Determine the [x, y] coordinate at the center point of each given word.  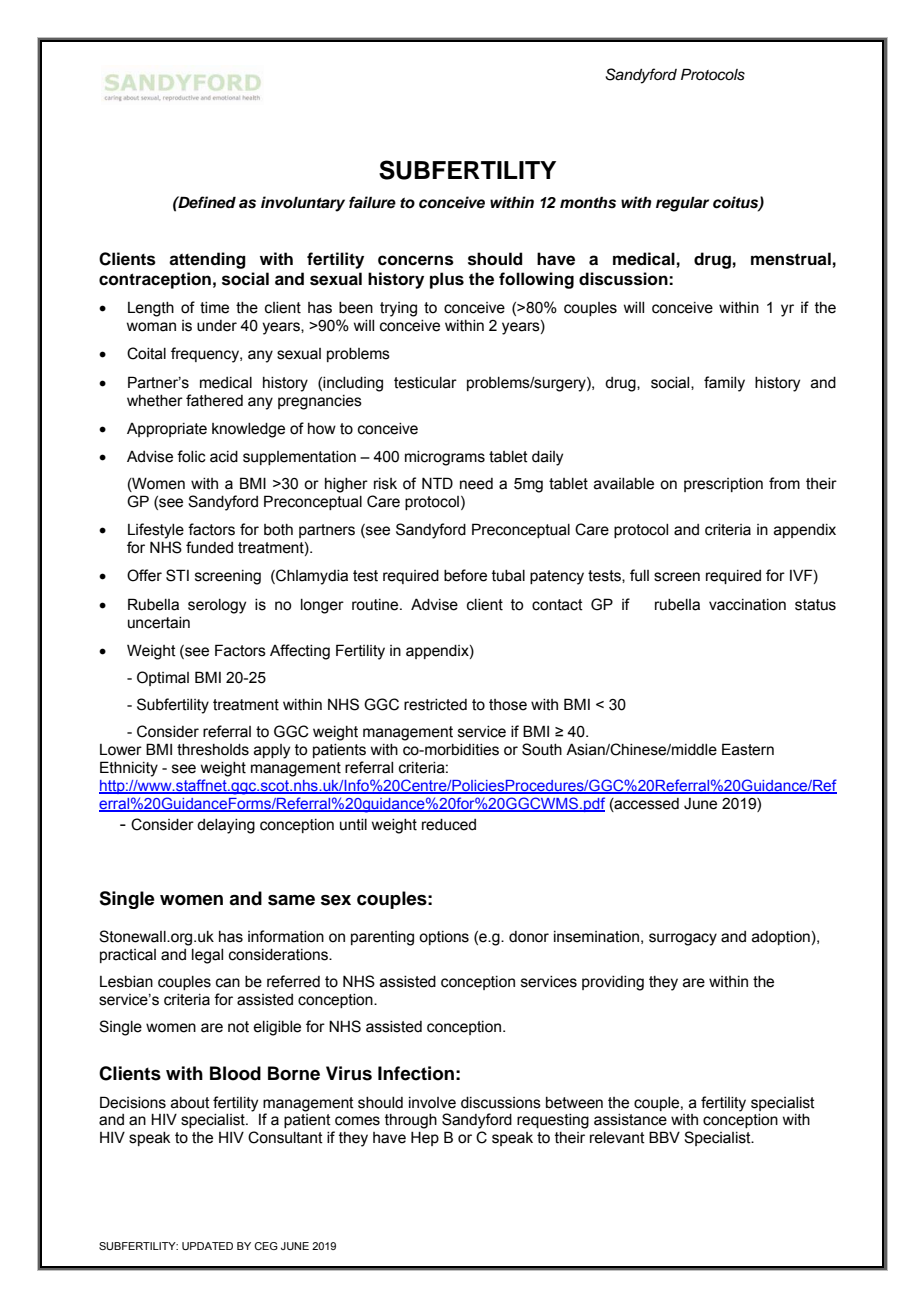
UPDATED [207, 1246]
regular [682, 204]
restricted [435, 705]
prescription [723, 485]
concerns [416, 260]
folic [191, 456]
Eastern [748, 749]
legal [207, 956]
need [476, 484]
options [444, 938]
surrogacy [683, 939]
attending [207, 260]
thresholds [213, 750]
